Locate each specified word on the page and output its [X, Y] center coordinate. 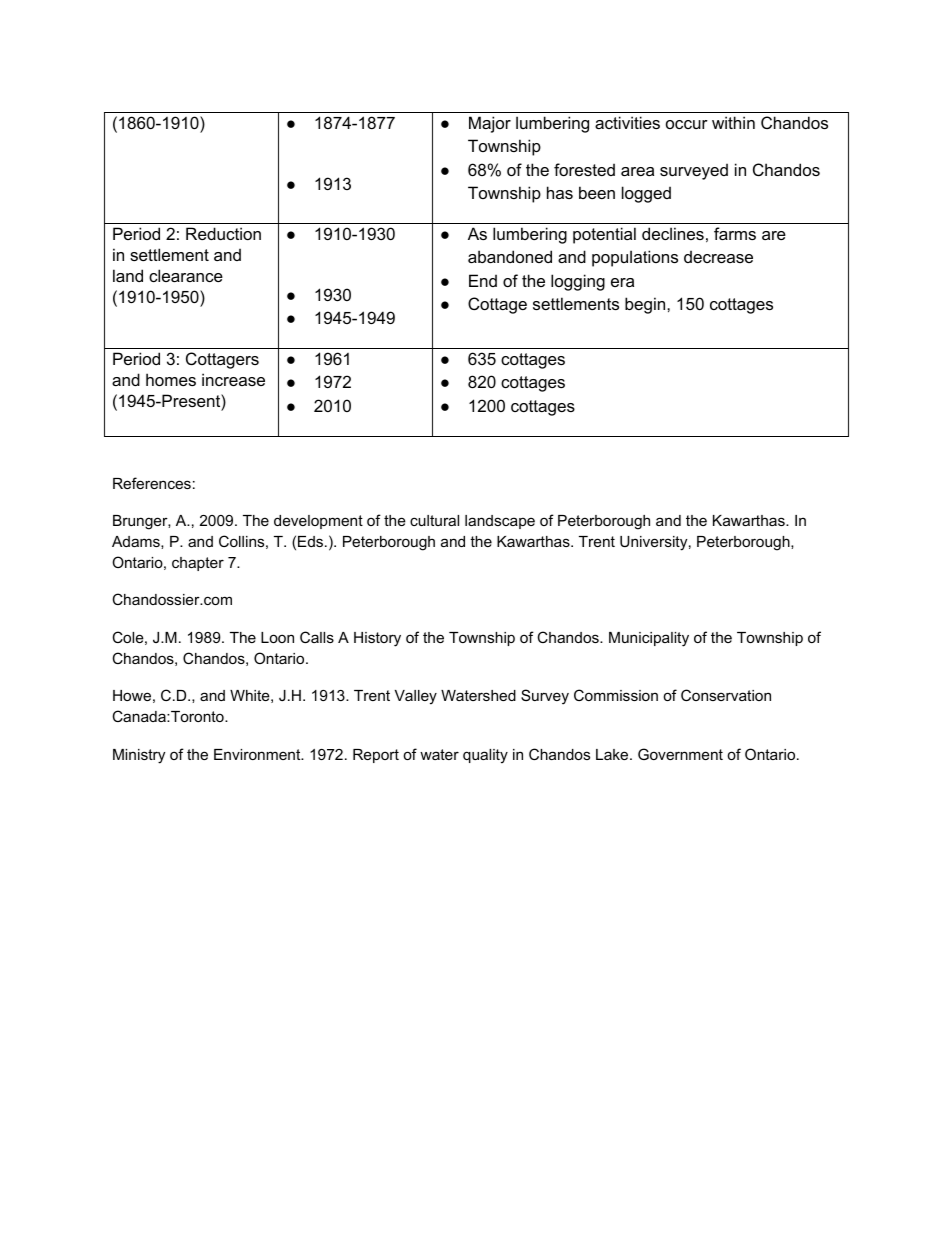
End [483, 280]
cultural [434, 520]
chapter [198, 564]
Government [680, 754]
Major [490, 124]
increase [233, 379]
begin [646, 305]
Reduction [223, 233]
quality [485, 756]
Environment [258, 754]
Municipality [649, 639]
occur [687, 124]
